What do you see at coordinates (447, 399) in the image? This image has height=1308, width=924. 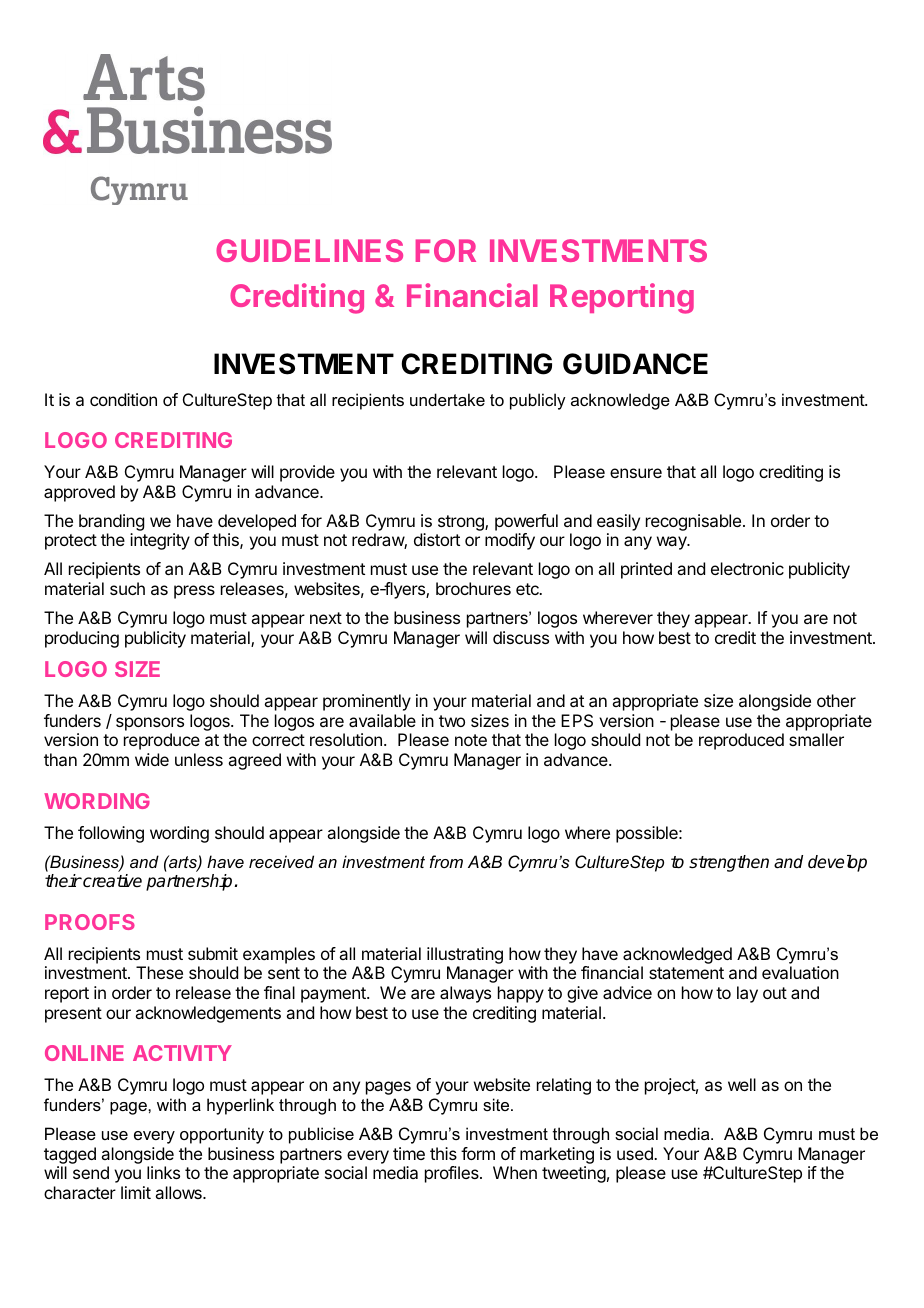 I see `undertake` at bounding box center [447, 399].
